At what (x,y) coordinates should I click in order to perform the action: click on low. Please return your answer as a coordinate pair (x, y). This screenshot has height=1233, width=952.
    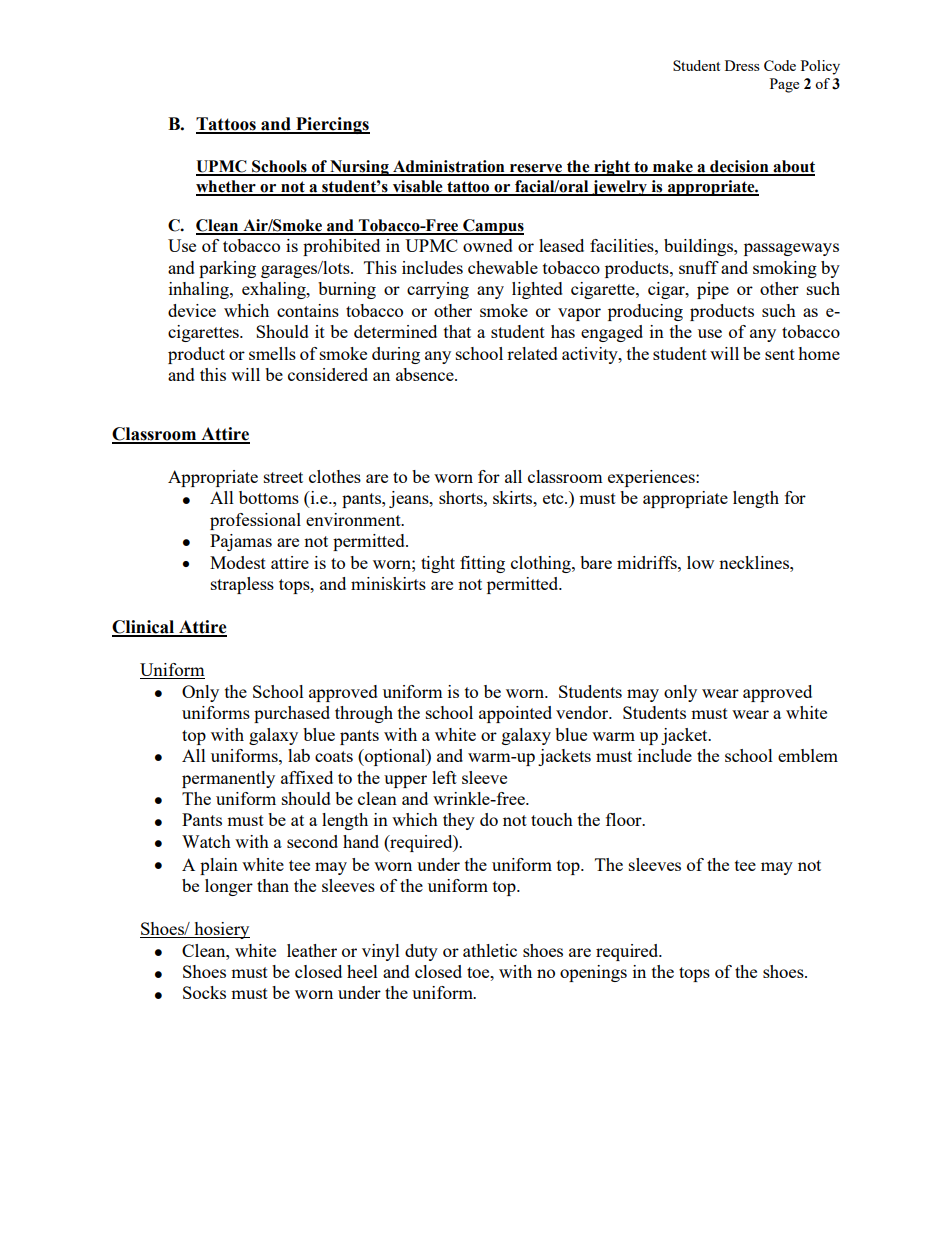
    Looking at the image, I should click on (700, 562).
